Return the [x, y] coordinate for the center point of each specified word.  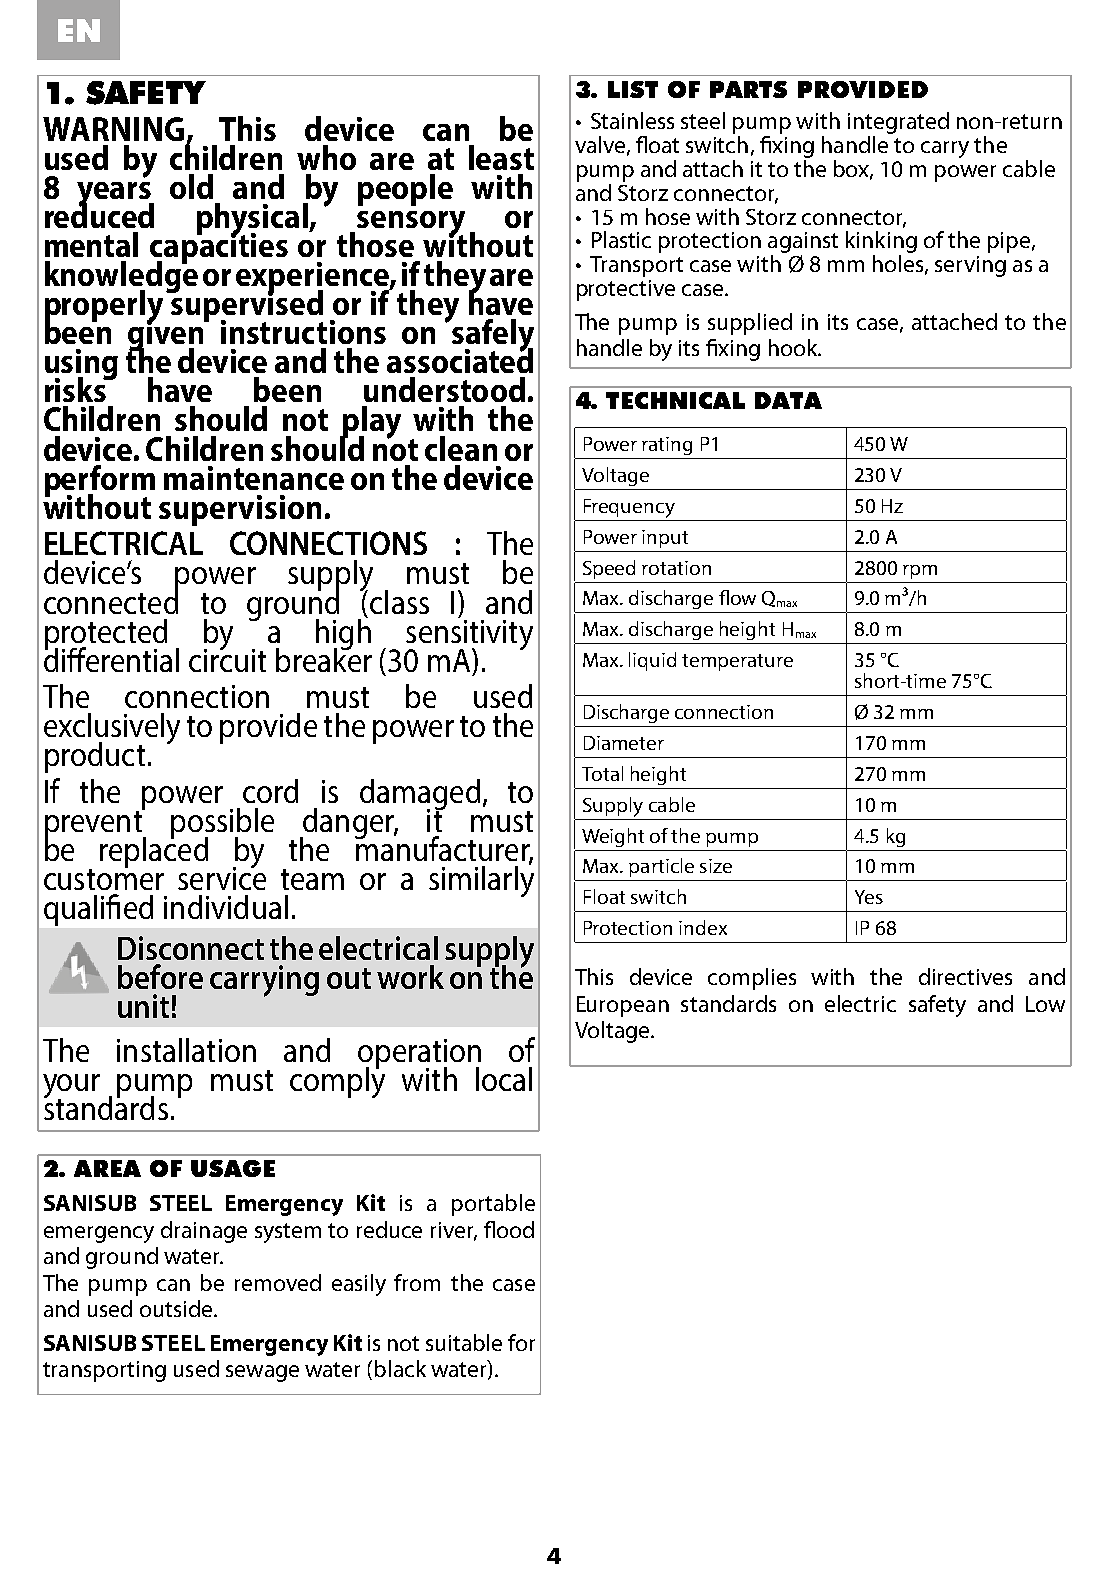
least [501, 157]
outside [177, 1308]
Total [602, 773]
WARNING [113, 129]
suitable [464, 1342]
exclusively [112, 730]
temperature [737, 662]
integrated [898, 124]
